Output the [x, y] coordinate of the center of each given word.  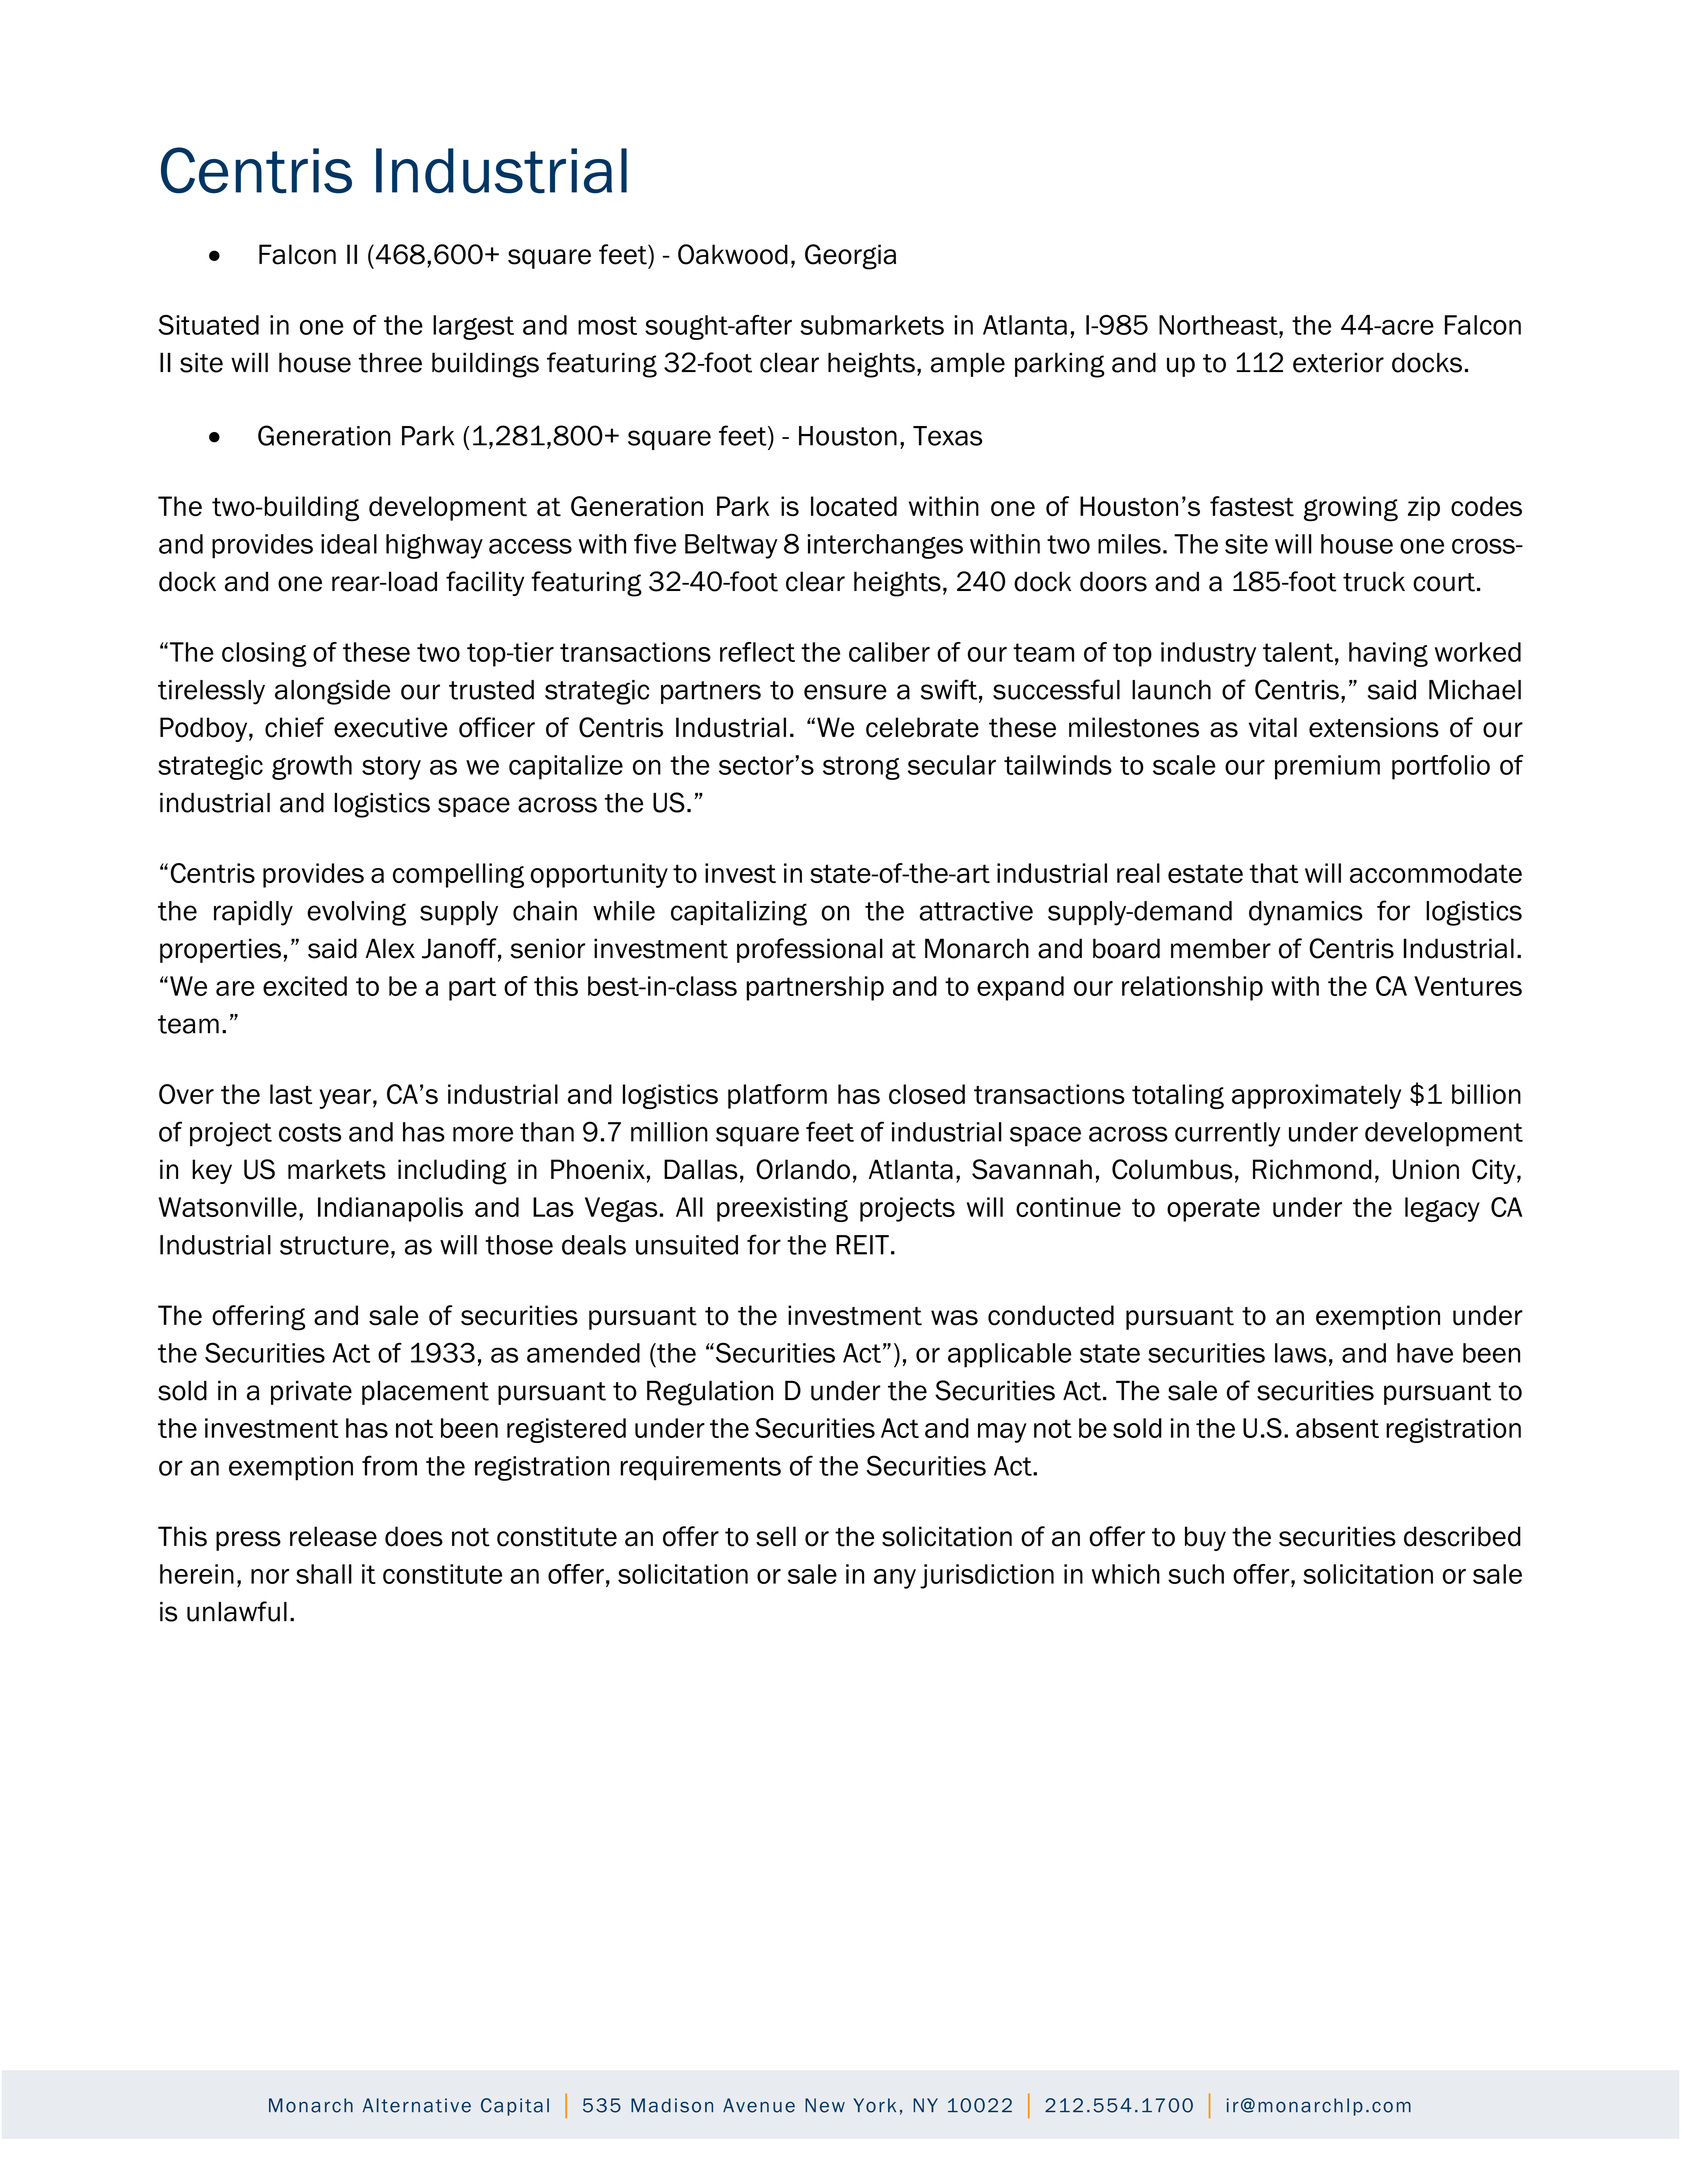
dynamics [1306, 913]
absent [1337, 1428]
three [390, 362]
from [389, 1465]
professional [810, 950]
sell [776, 1536]
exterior [1338, 362]
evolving [356, 913]
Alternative [417, 2105]
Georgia [850, 257]
